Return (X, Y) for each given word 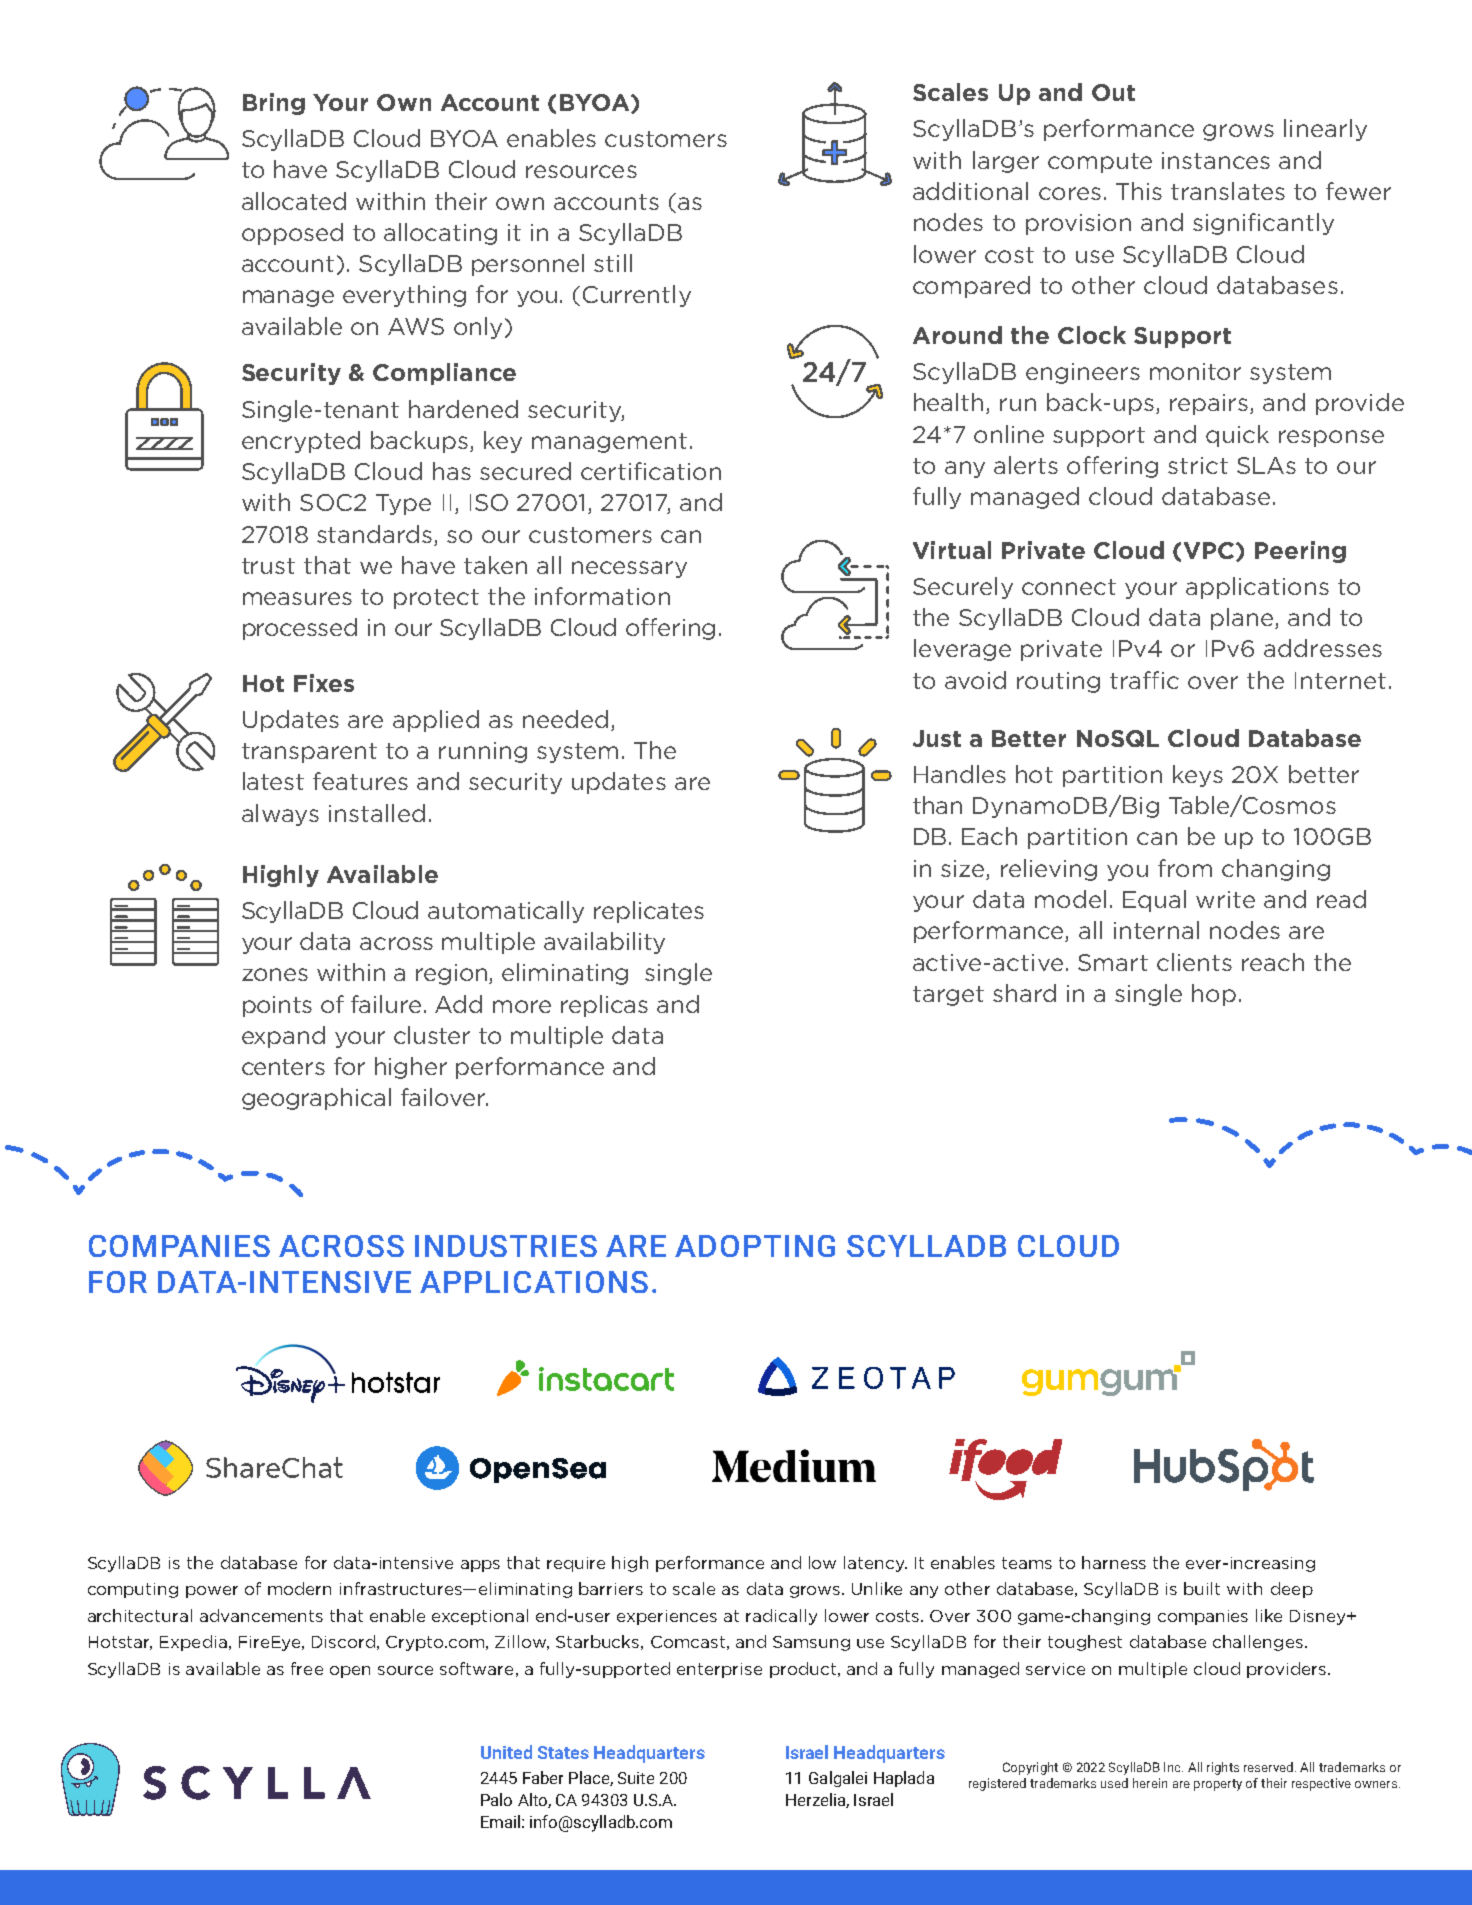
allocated (294, 201)
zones (275, 974)
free (307, 1668)
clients (1194, 962)
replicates (649, 912)
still (613, 263)
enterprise (719, 1670)
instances (1216, 160)
